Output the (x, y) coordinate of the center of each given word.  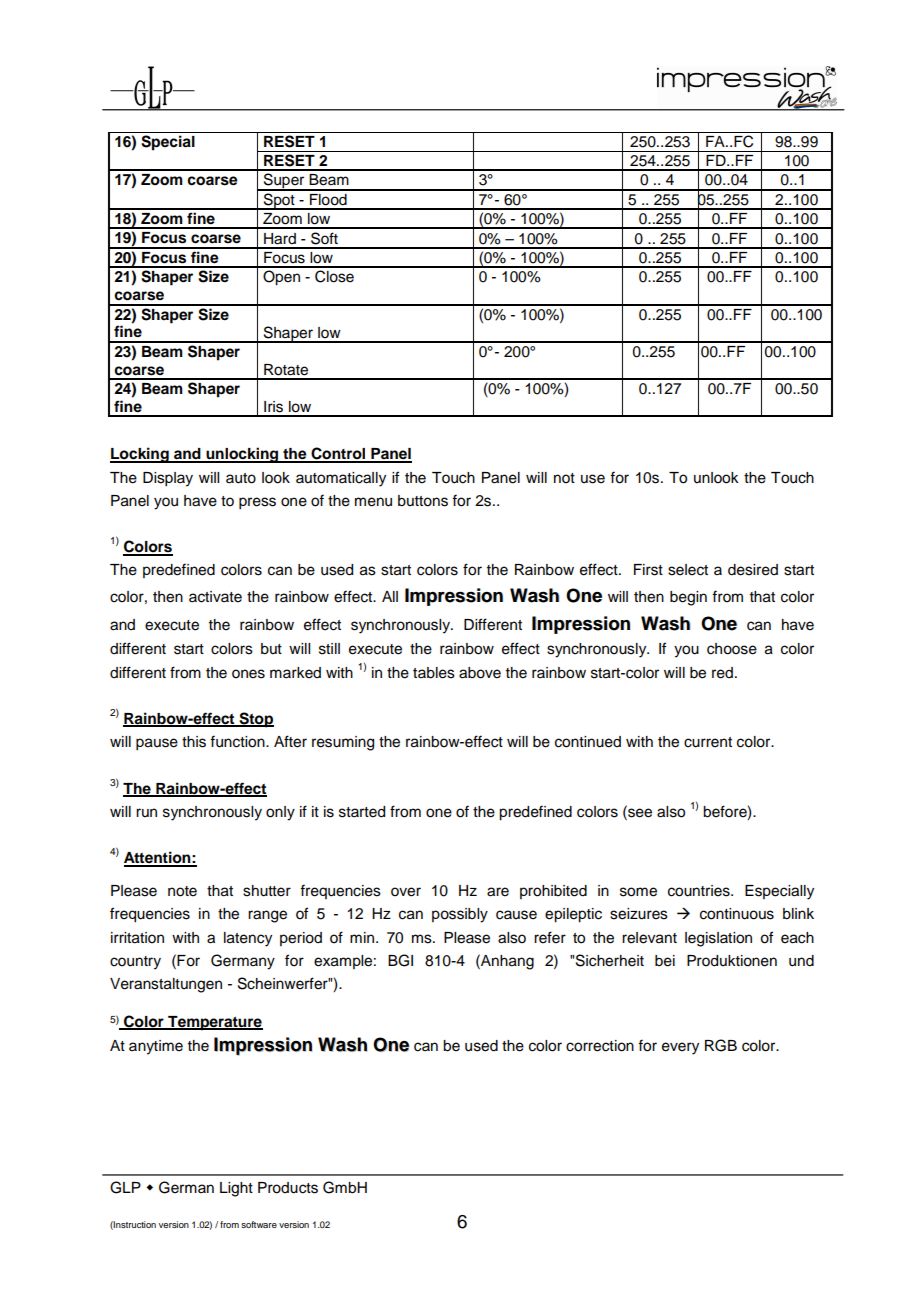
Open (281, 278)
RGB (721, 1045)
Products (288, 1188)
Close (334, 276)
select (688, 570)
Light (236, 1189)
